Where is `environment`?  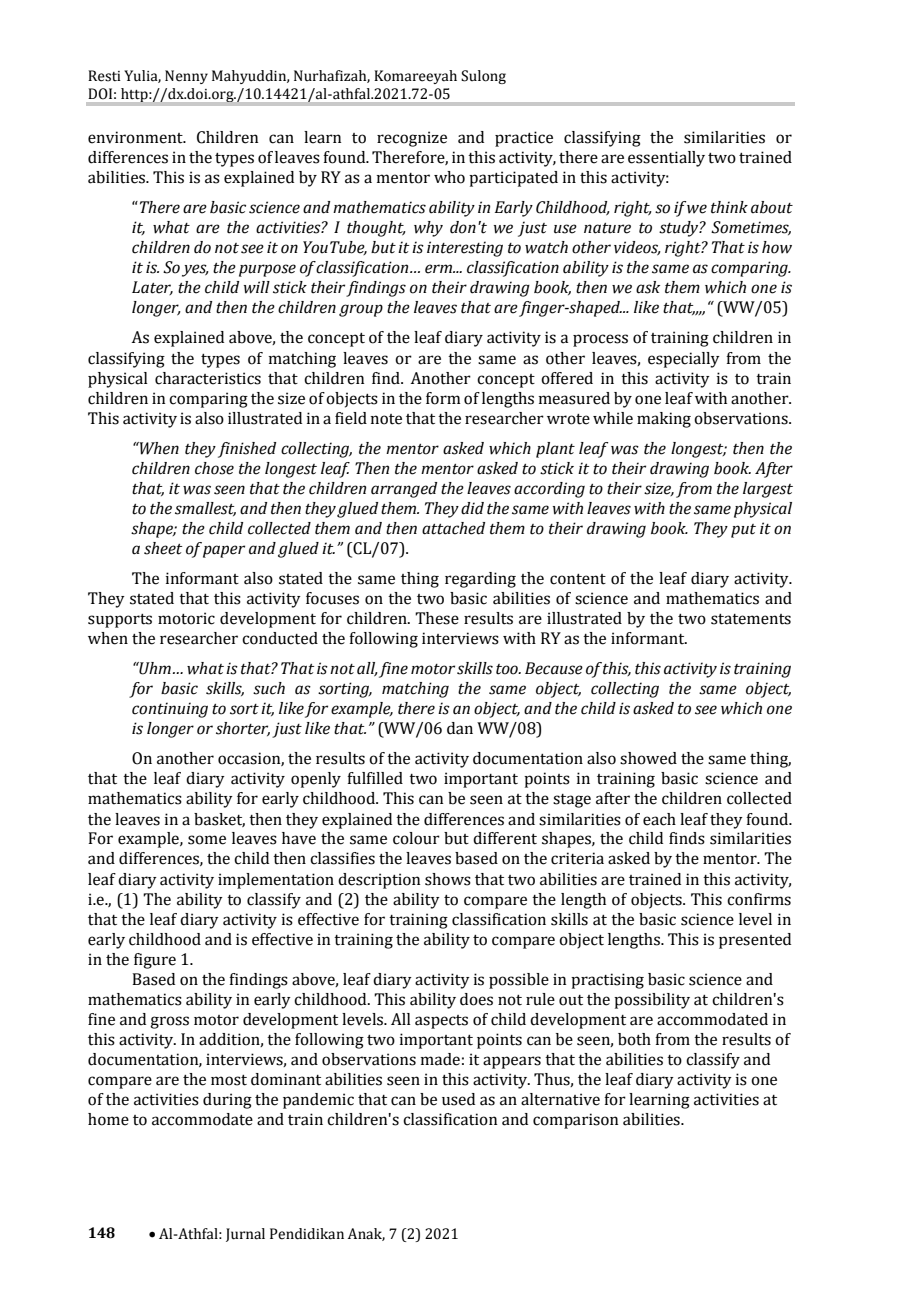 environment is located at coordinates (136, 137).
